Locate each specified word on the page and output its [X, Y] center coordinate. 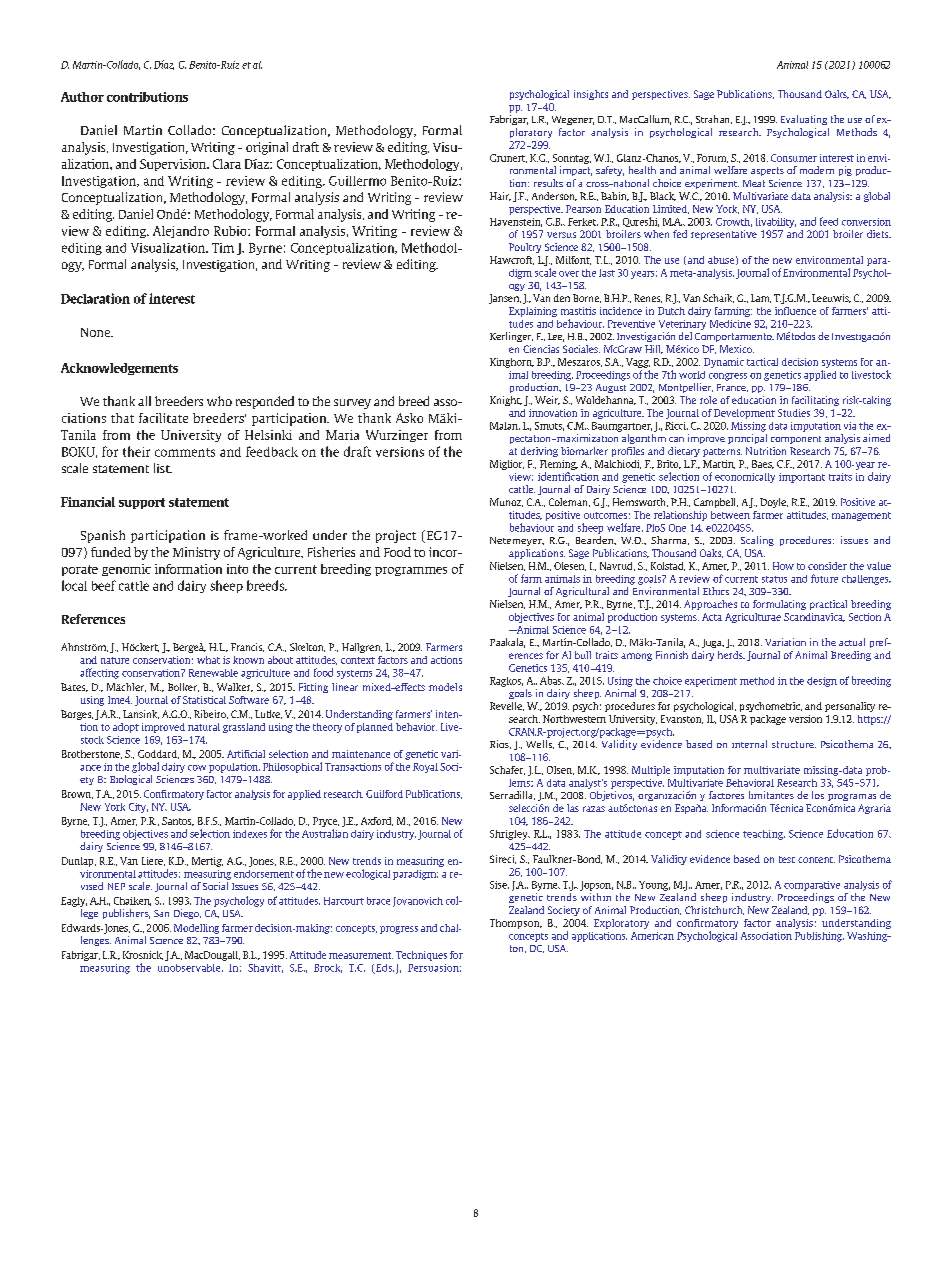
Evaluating [804, 120]
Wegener [573, 120]
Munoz [506, 502]
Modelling [196, 929]
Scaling [757, 541]
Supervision [174, 165]
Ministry [196, 553]
